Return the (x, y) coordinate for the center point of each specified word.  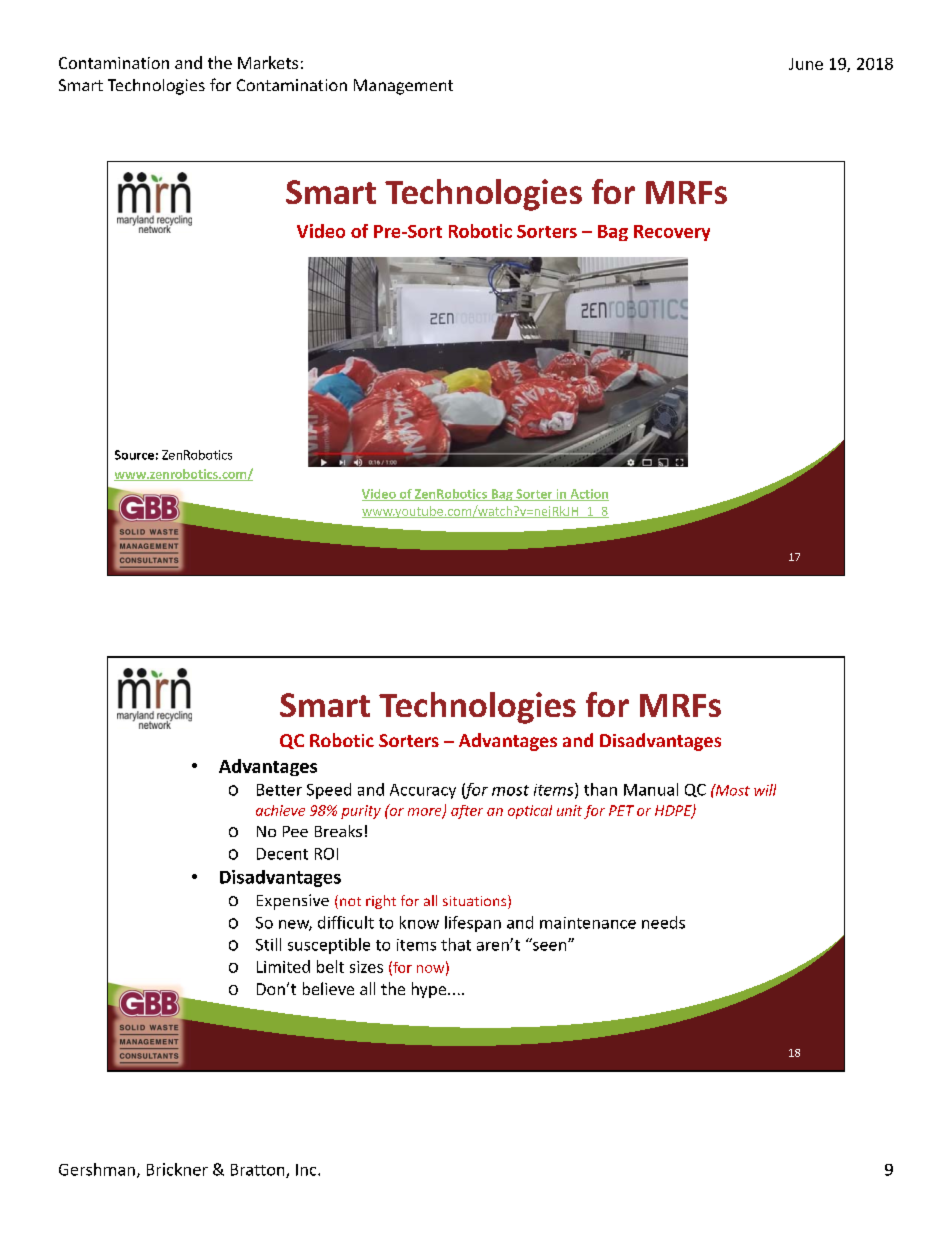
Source (134, 455)
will (765, 790)
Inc (307, 1170)
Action (588, 495)
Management (403, 87)
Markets (268, 62)
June (806, 64)
